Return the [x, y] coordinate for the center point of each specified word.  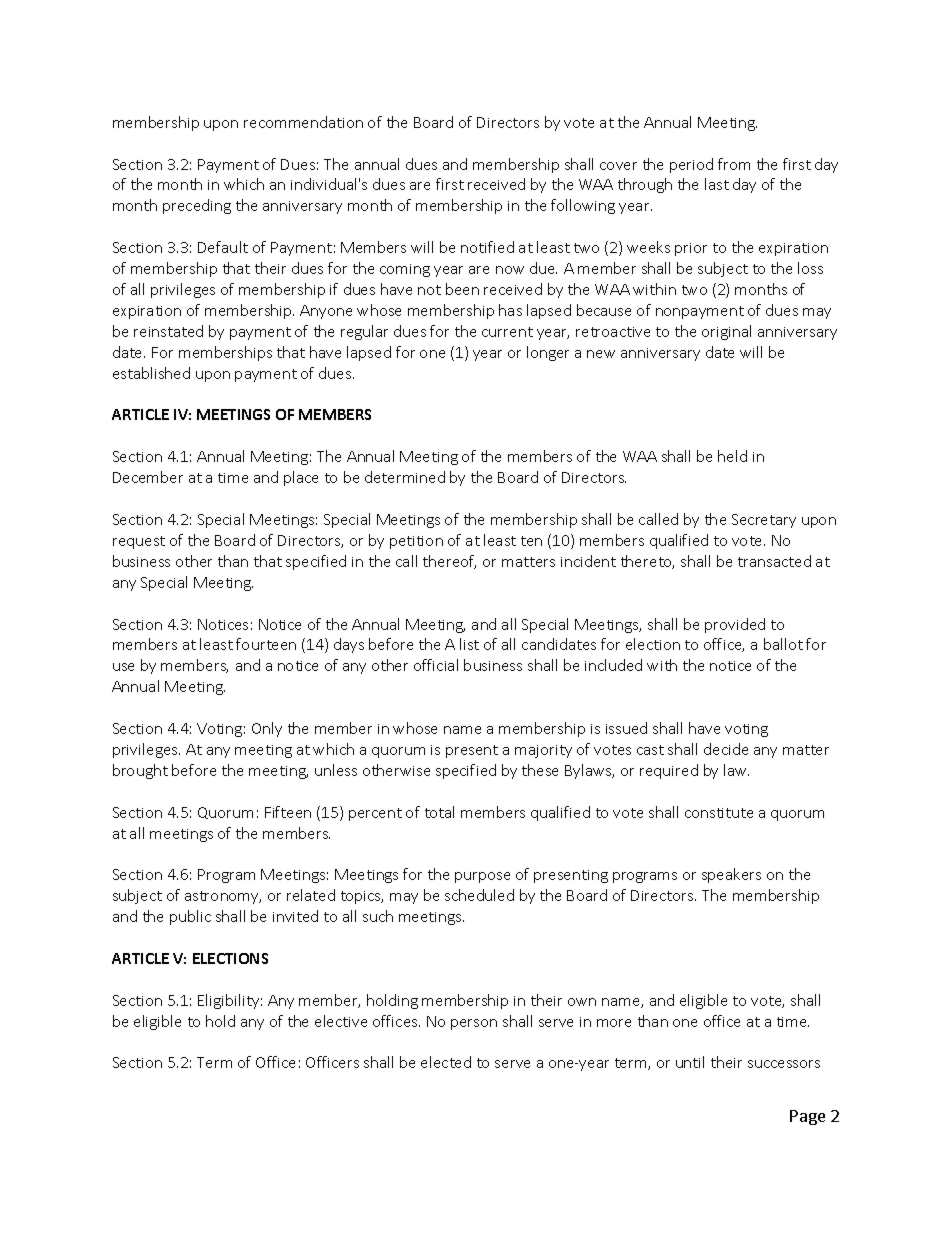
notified [487, 247]
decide [726, 749]
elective [341, 1021]
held [732, 456]
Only [267, 729]
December [148, 477]
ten [531, 541]
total [439, 812]
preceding [197, 206]
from [734, 164]
